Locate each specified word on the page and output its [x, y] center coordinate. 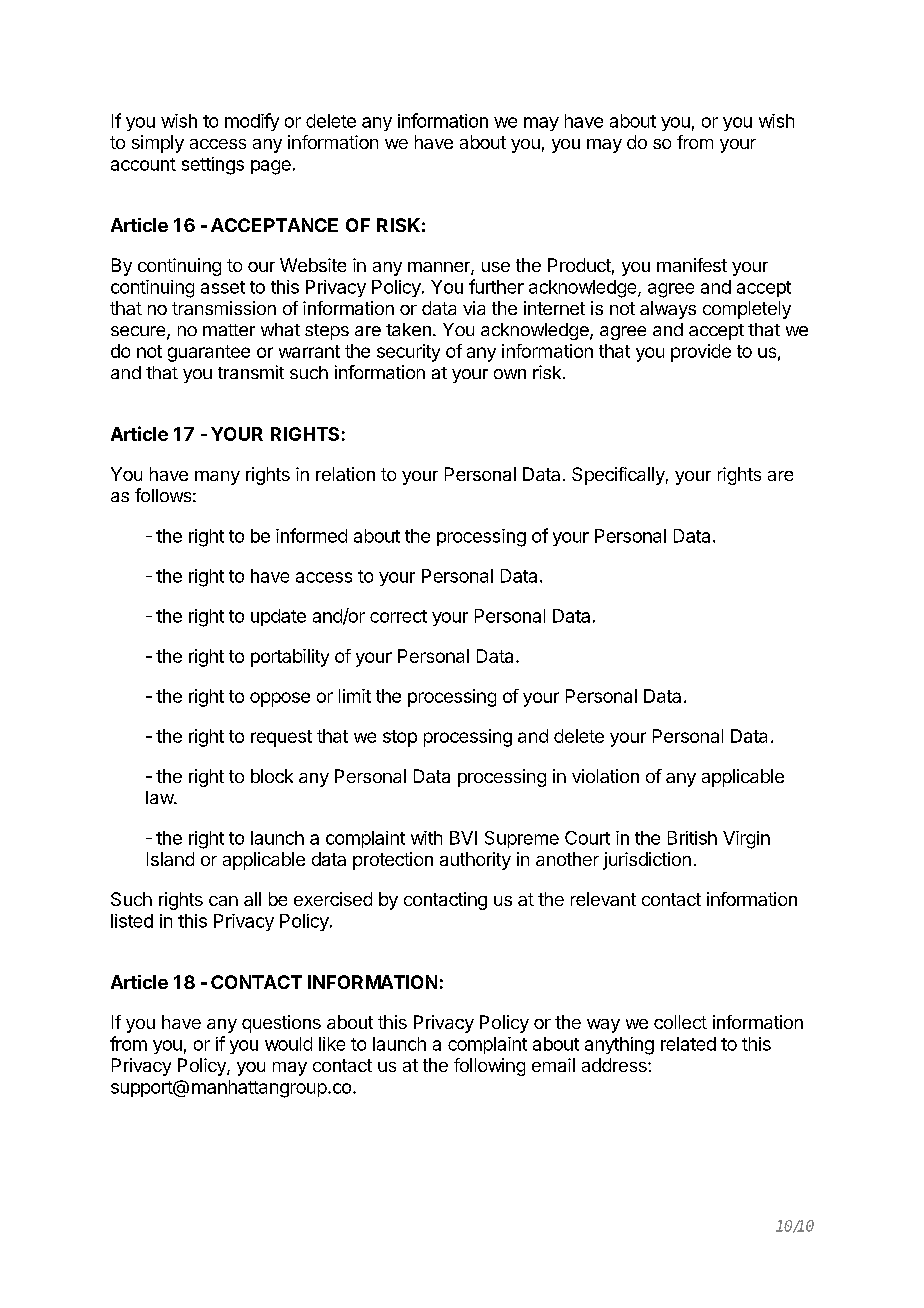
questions [281, 1024]
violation [605, 776]
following [489, 1067]
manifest [692, 265]
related [688, 1044]
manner [440, 268]
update [278, 617]
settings [213, 166]
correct [398, 616]
